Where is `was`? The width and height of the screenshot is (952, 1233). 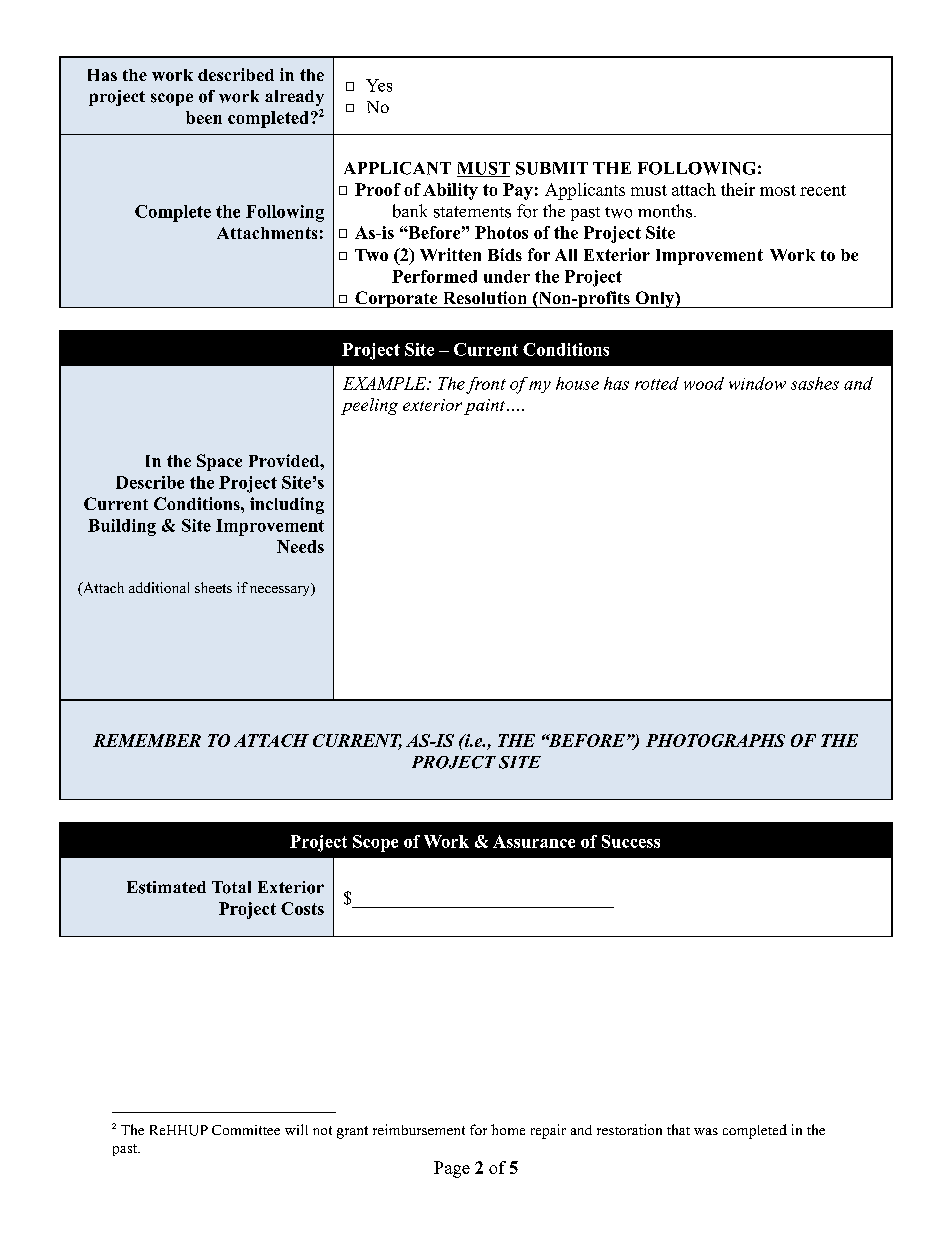 was is located at coordinates (706, 1131).
